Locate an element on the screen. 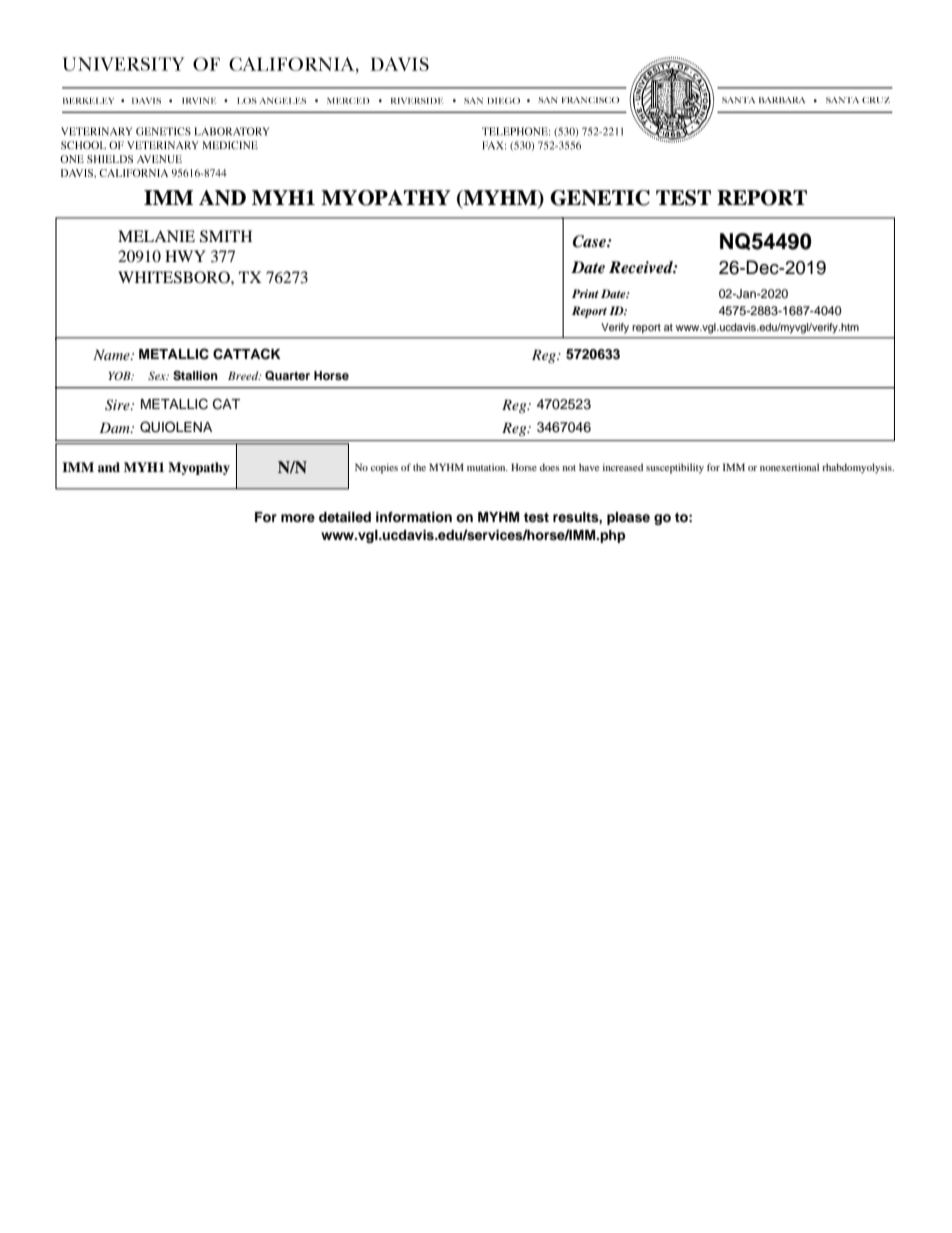 The image size is (952, 1233). susceptibility is located at coordinates (675, 468).
